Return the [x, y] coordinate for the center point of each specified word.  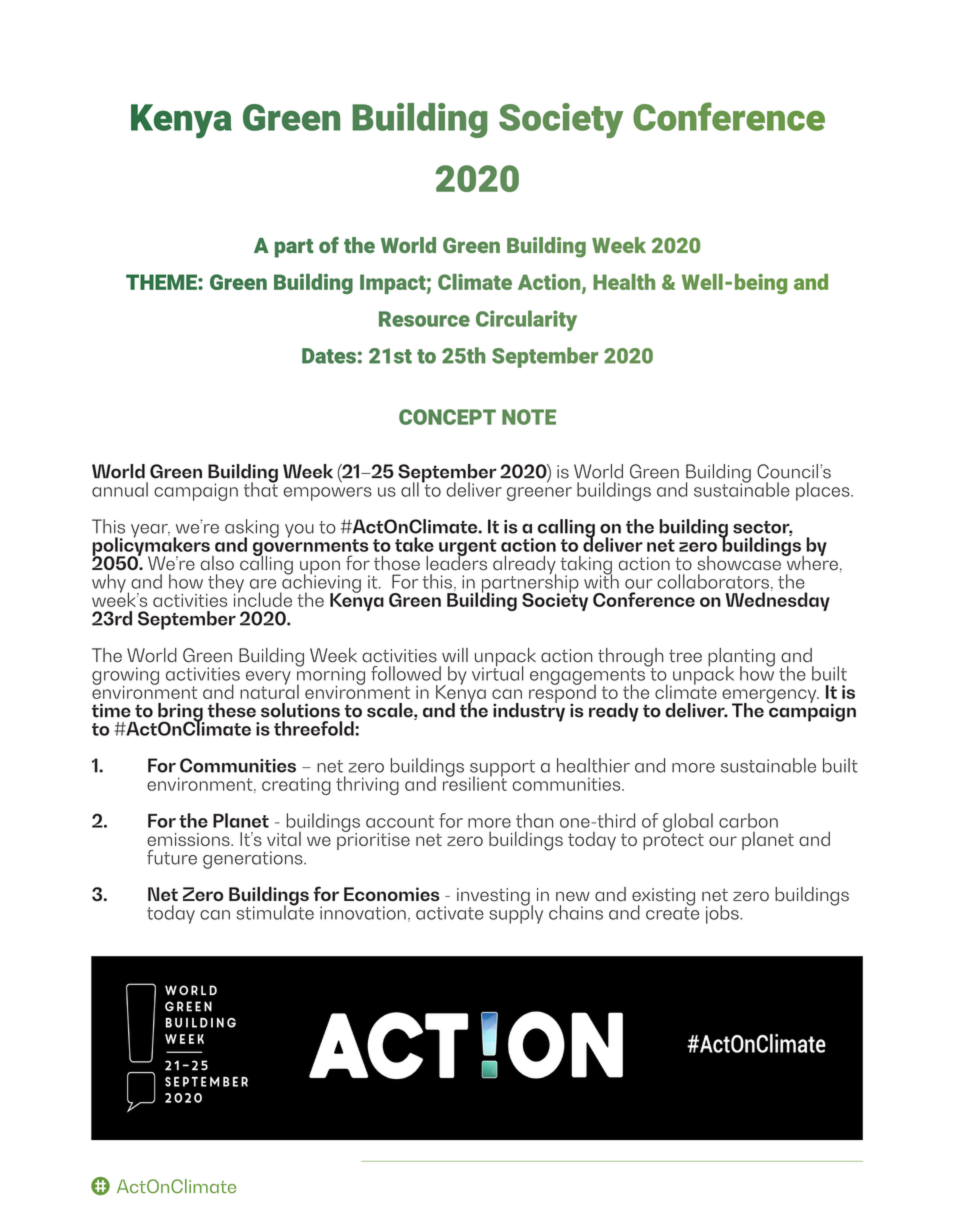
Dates [329, 356]
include [263, 598]
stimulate [275, 911]
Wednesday [777, 600]
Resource [424, 319]
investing [494, 898]
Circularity [526, 320]
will [455, 655]
